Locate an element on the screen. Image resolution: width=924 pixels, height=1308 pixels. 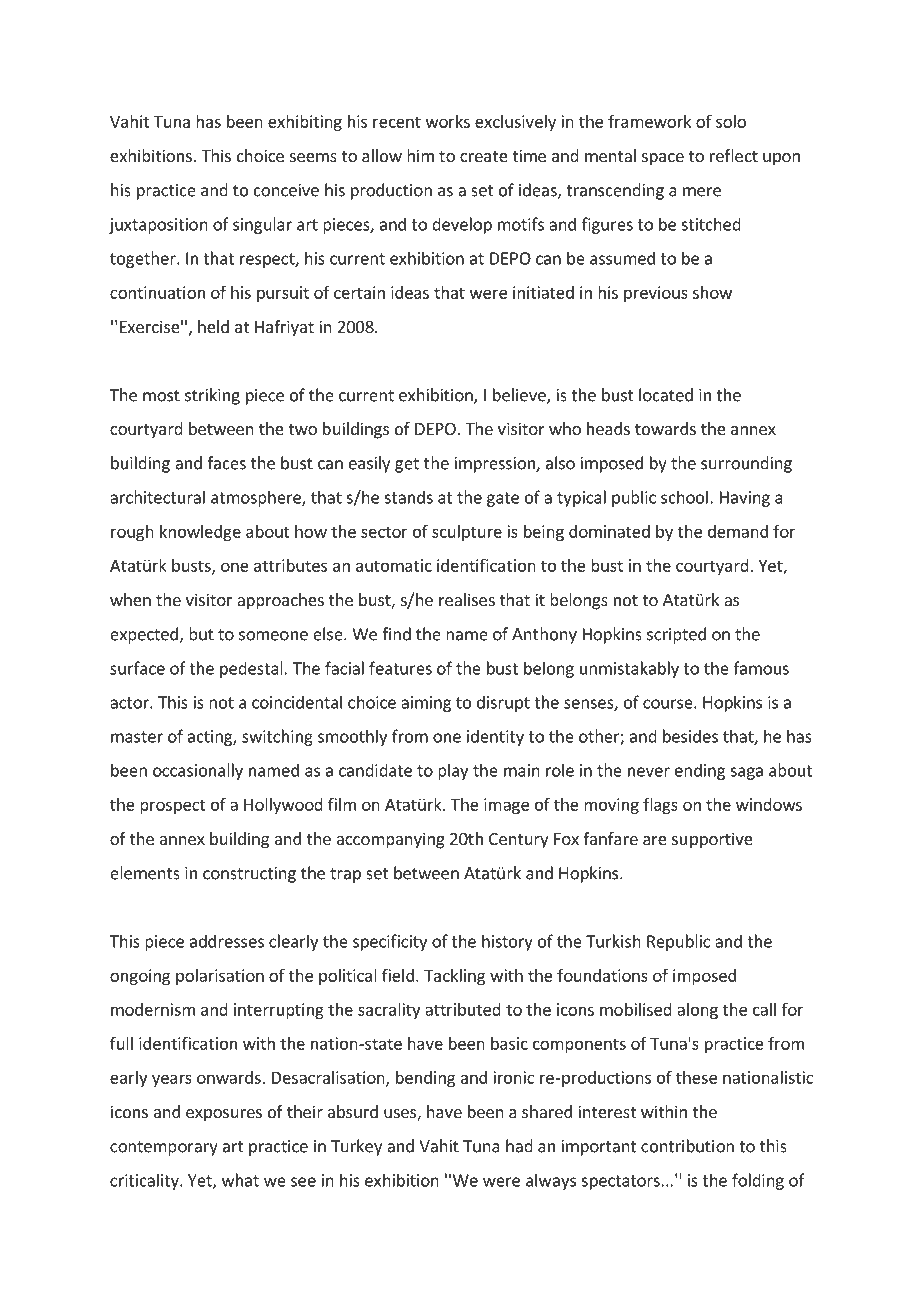
located is located at coordinates (666, 395).
